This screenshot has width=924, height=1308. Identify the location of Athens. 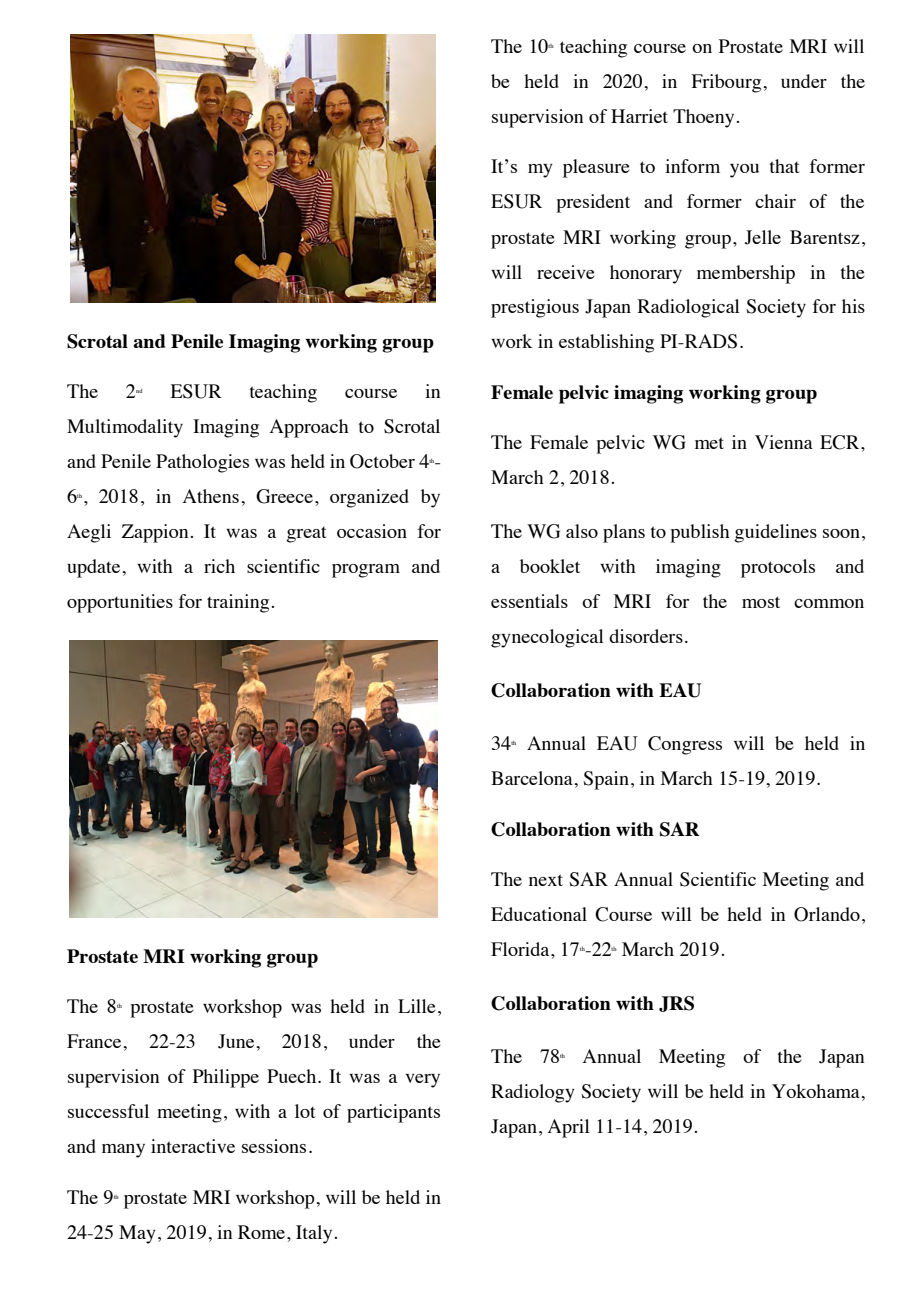
(211, 496).
